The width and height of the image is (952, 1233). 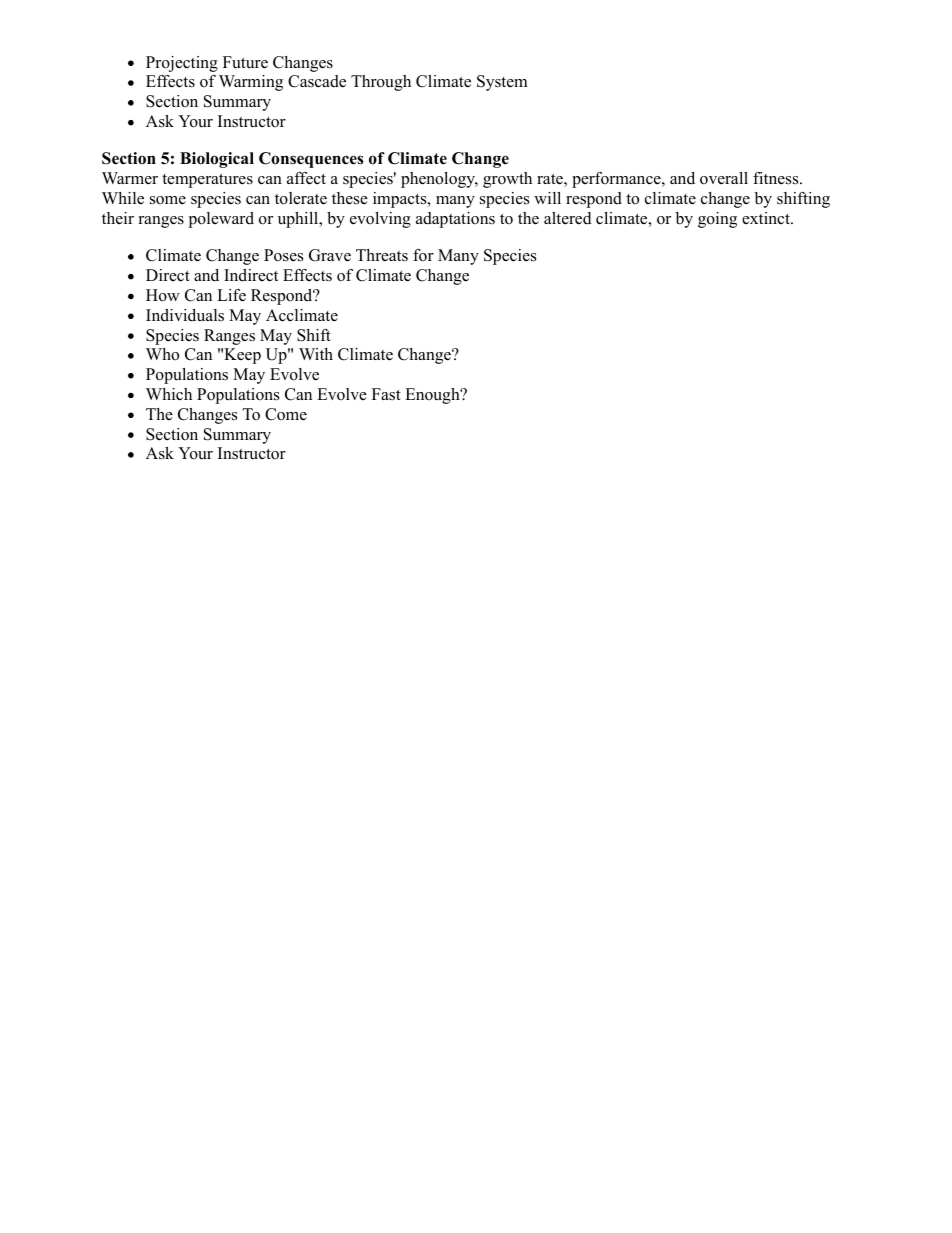 I want to click on Fast, so click(x=386, y=394).
